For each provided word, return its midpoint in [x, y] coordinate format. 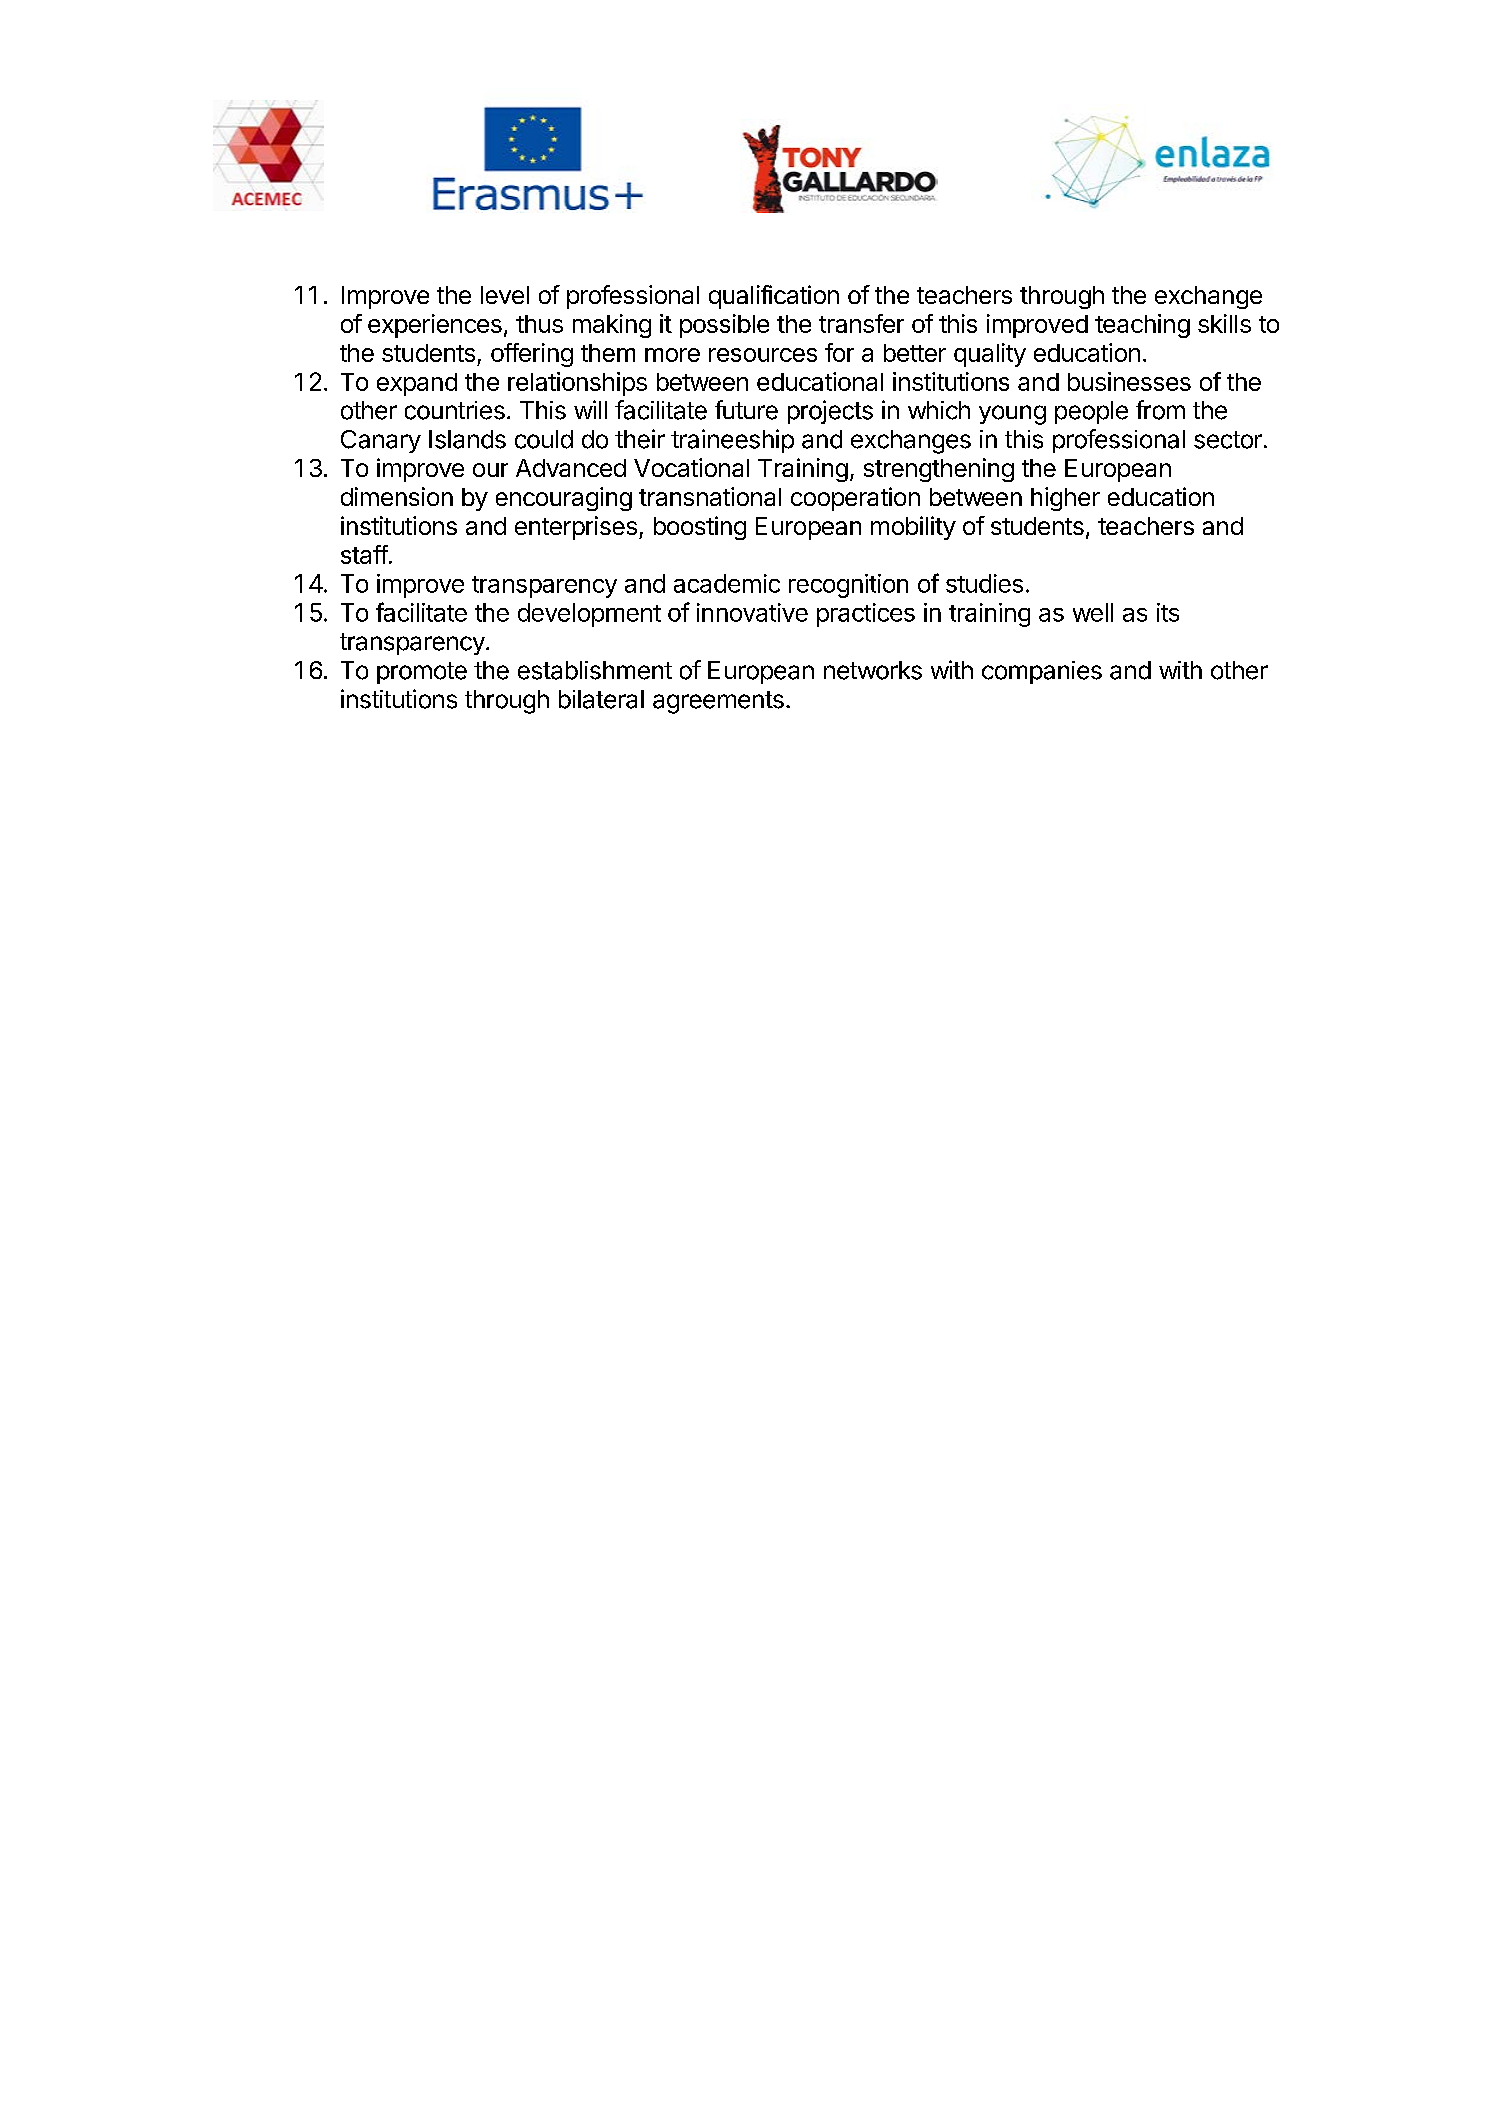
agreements [718, 702]
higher [1065, 499]
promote [422, 673]
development [589, 615]
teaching [1142, 326]
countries [455, 410]
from [1160, 410]
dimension [397, 496]
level [505, 295]
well [1093, 612]
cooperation [855, 499]
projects [830, 412]
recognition [848, 586]
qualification [774, 297]
